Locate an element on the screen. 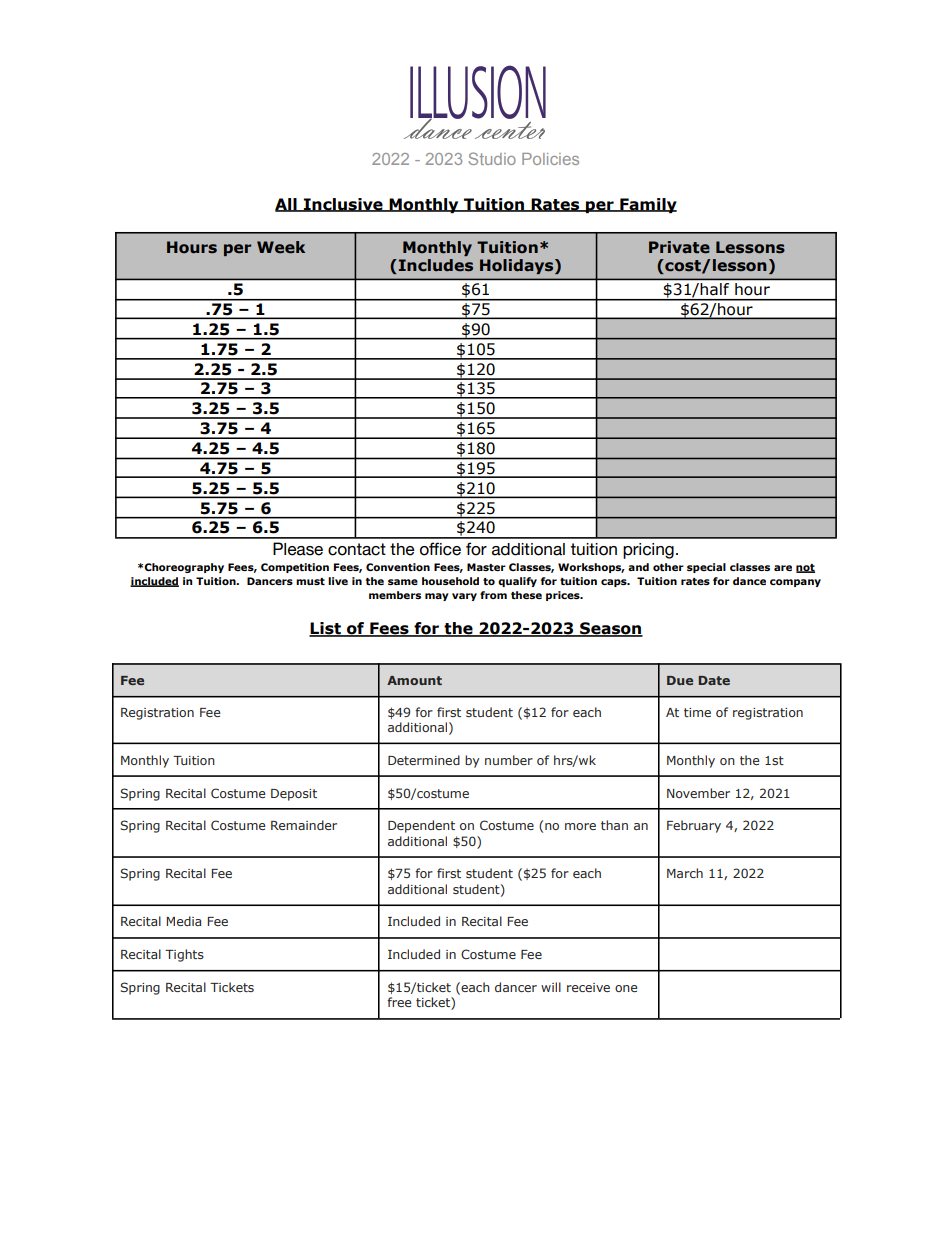 This screenshot has height=1233, width=952. Competition is located at coordinates (295, 568).
